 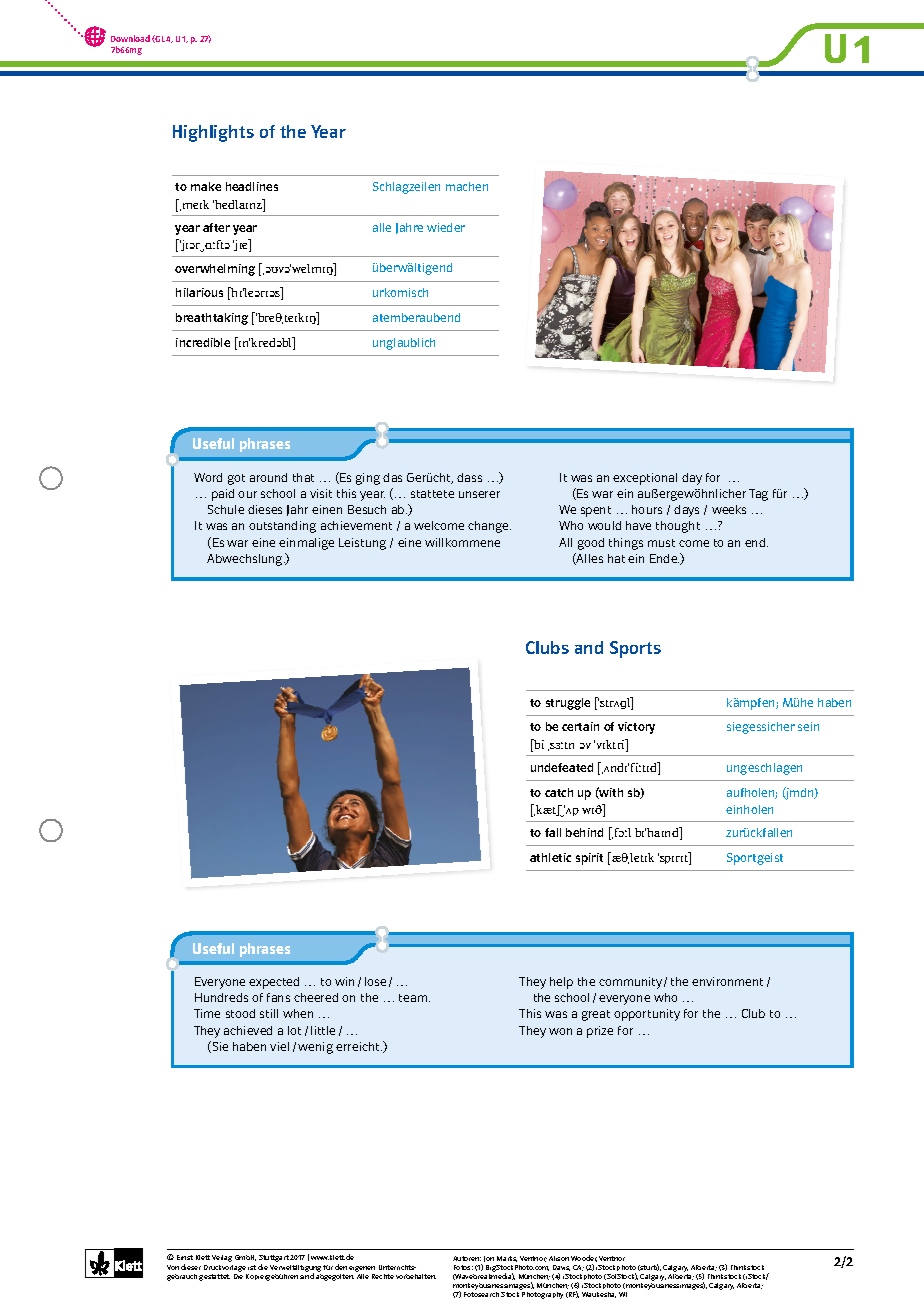 What do you see at coordinates (213, 133) in the screenshot?
I see `Highlights` at bounding box center [213, 133].
